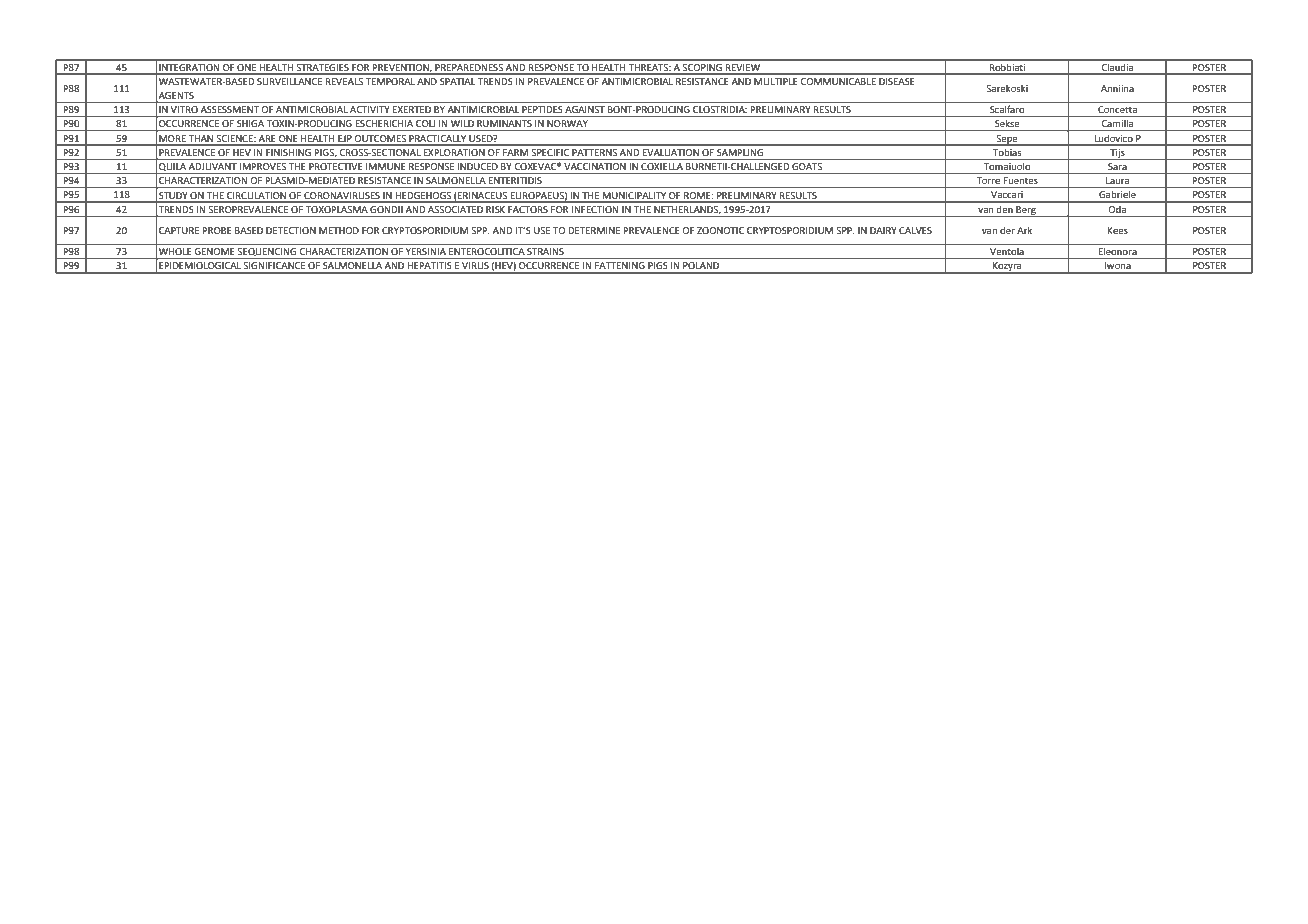  I want to click on ZOONOTIC, so click(720, 230).
